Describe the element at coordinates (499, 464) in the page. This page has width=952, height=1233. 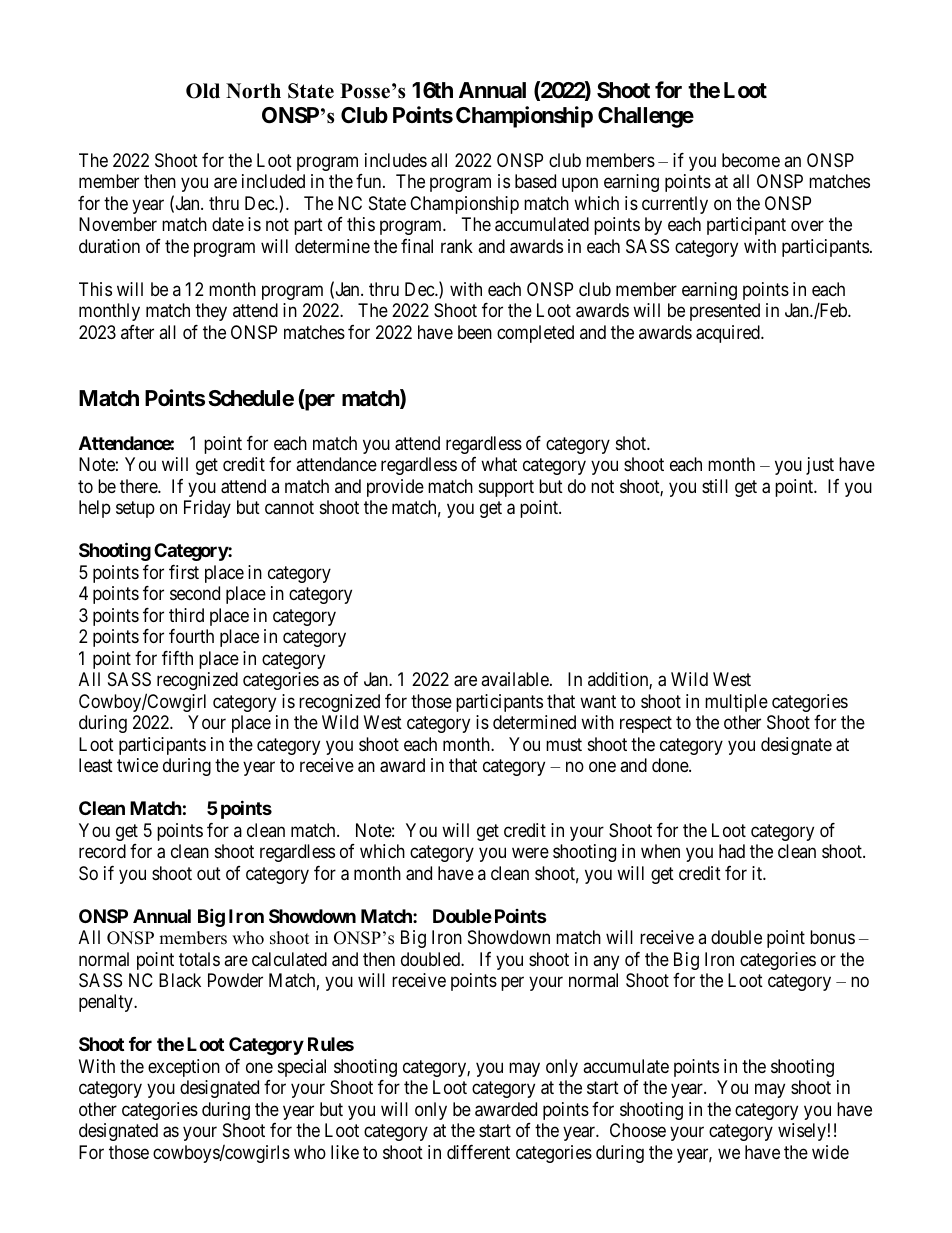
I see `what` at that location.
